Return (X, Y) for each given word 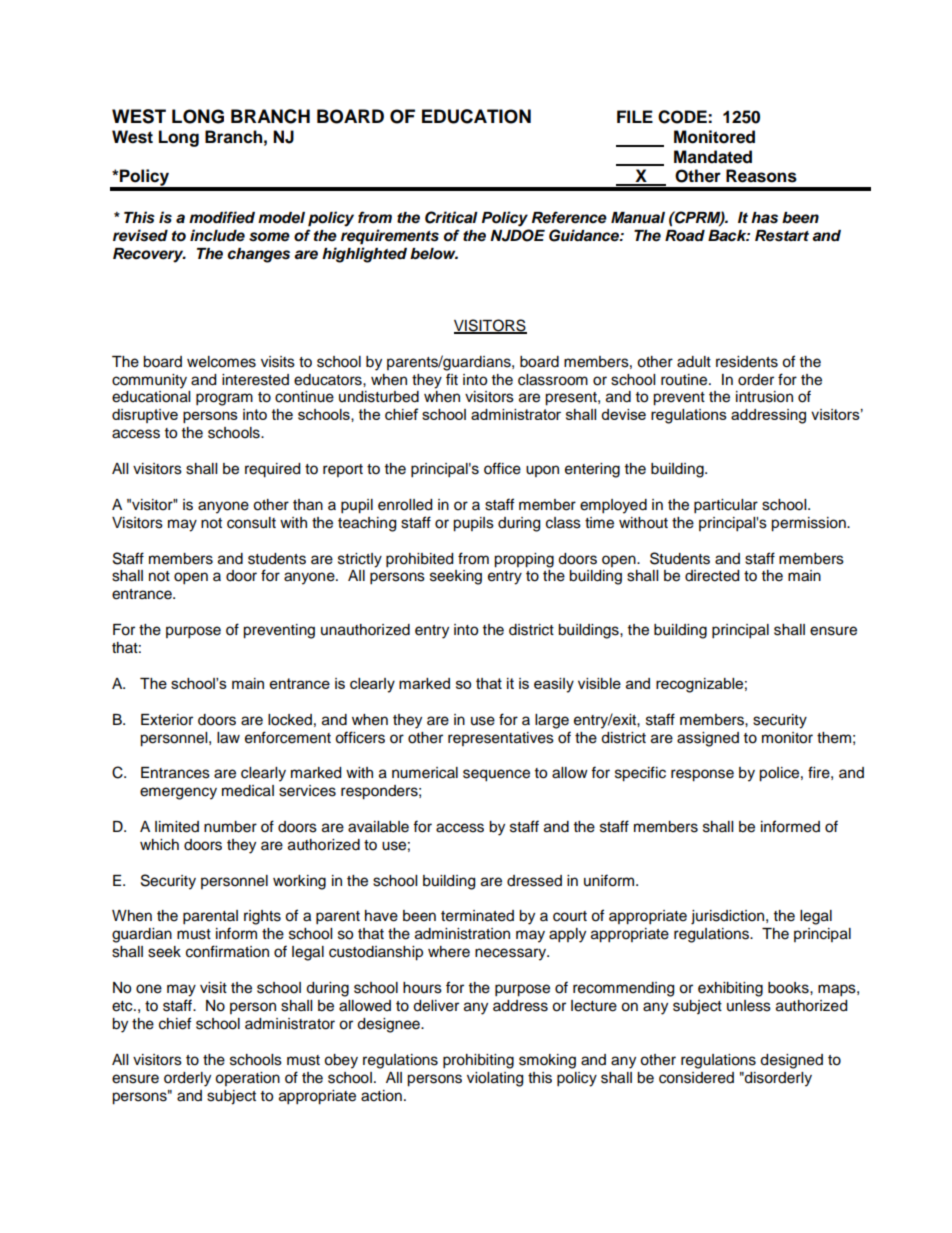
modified (222, 217)
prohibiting (478, 1061)
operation (247, 1079)
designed (791, 1061)
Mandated (713, 157)
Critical (451, 217)
